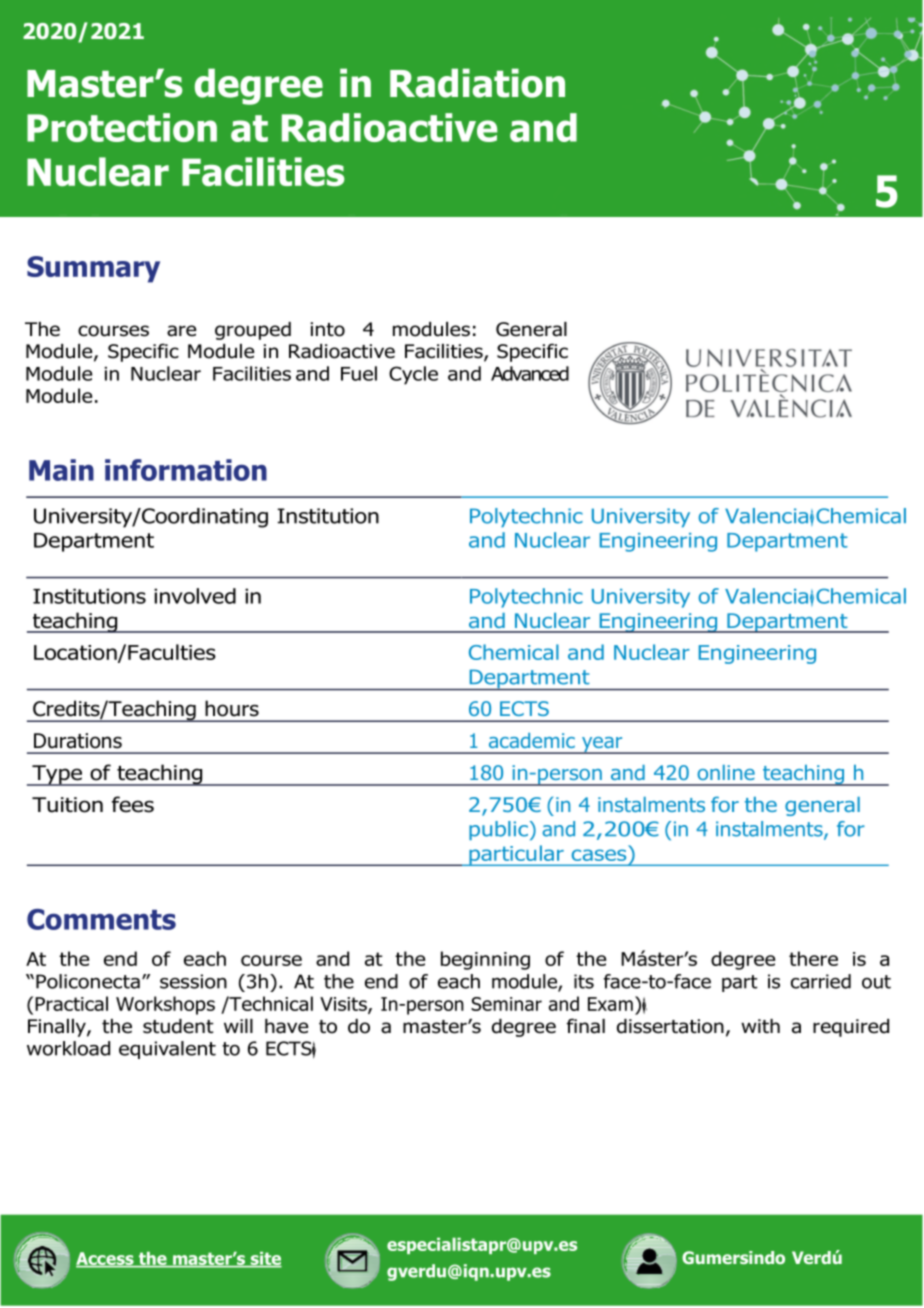 This screenshot has width=924, height=1308. I want to click on Protection, so click(122, 127).
